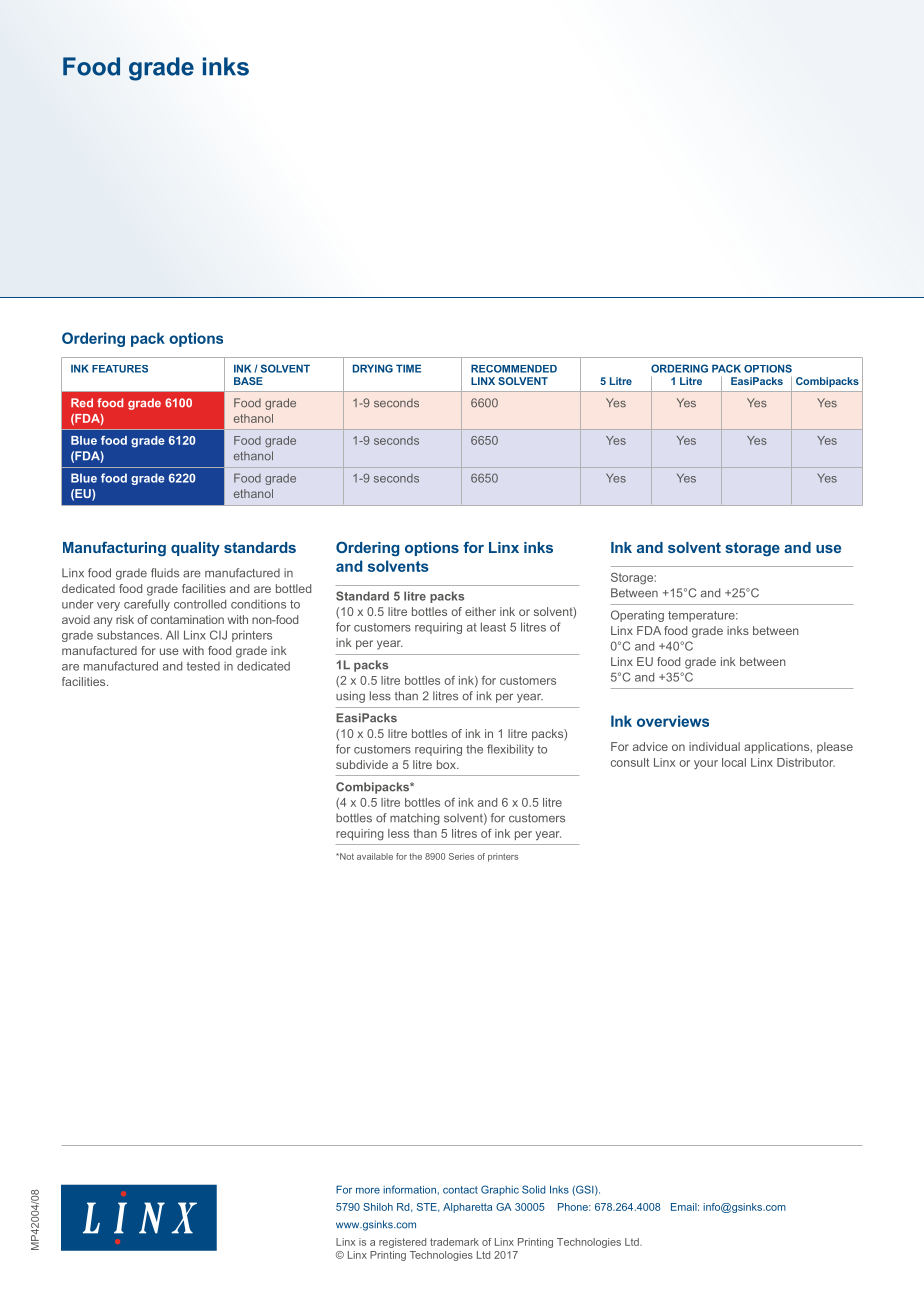 Image resolution: width=924 pixels, height=1308 pixels. What do you see at coordinates (533, 1189) in the document?
I see `Solid` at bounding box center [533, 1189].
